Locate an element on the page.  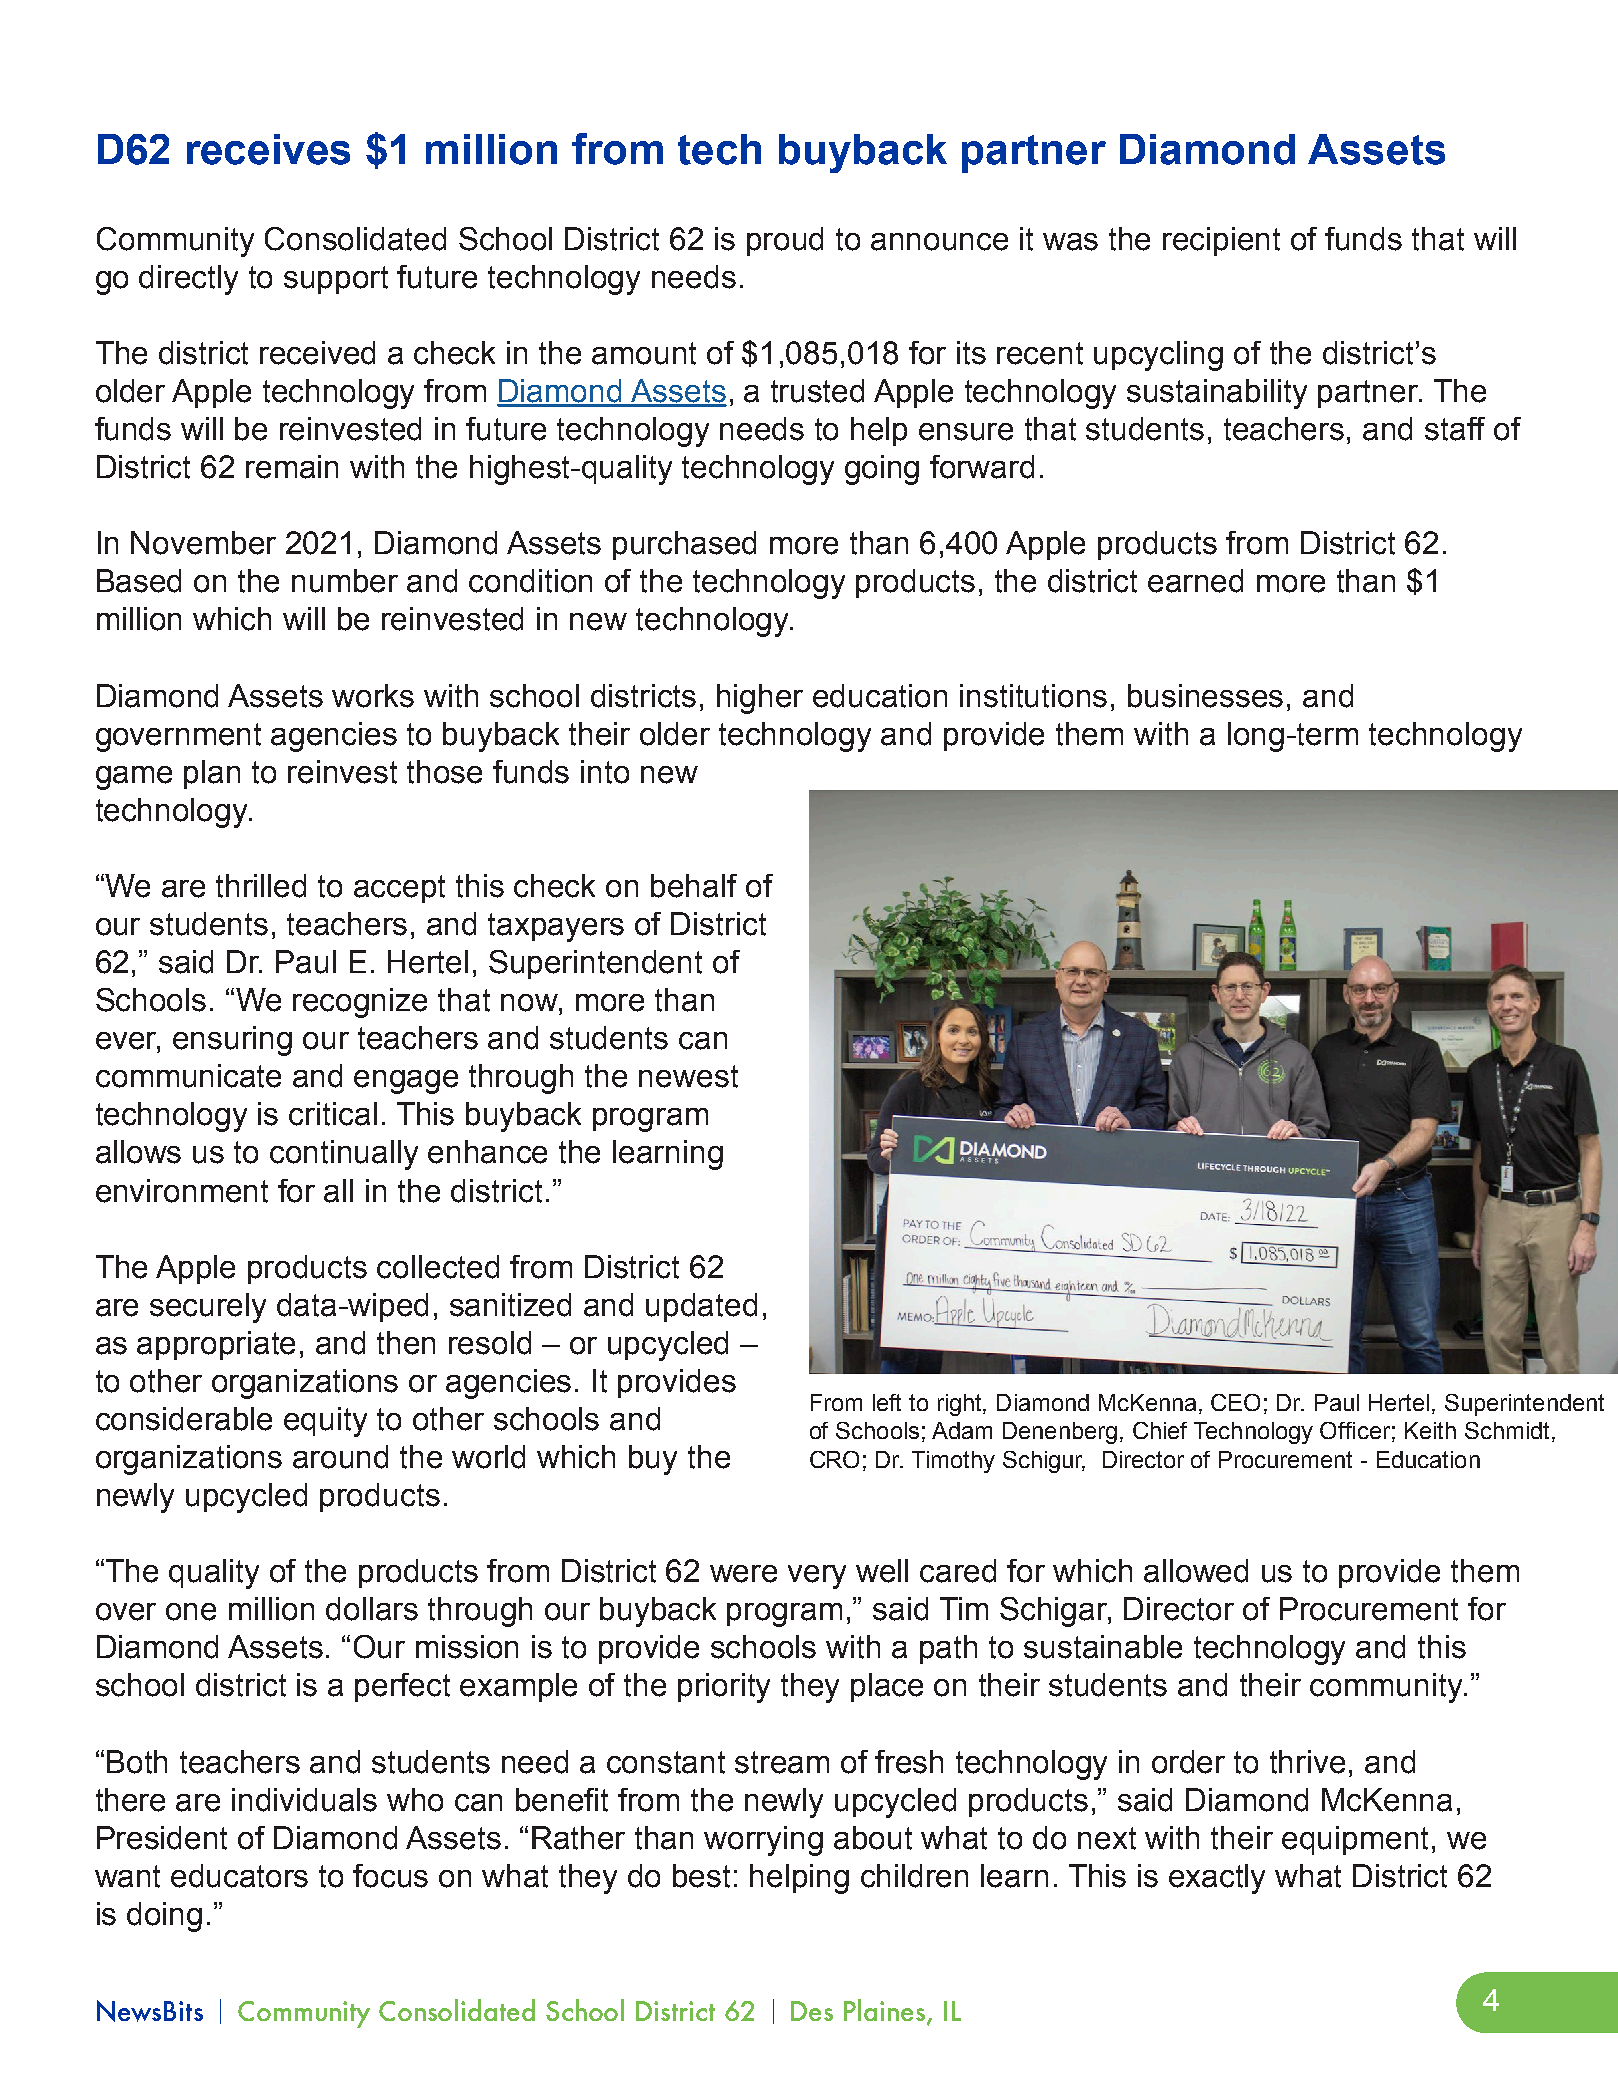
newest is located at coordinates (688, 1076).
